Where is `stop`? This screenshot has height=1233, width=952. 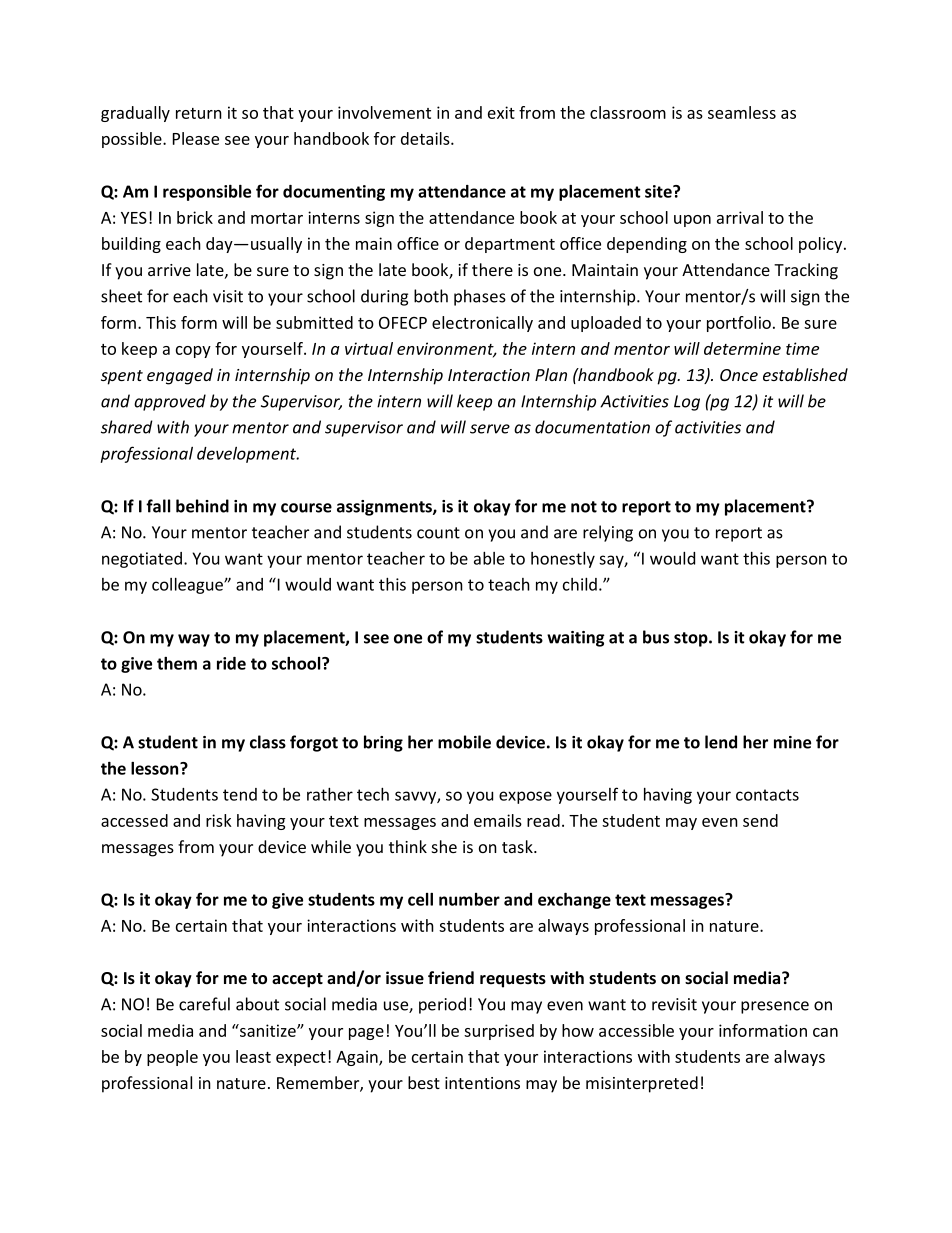
stop is located at coordinates (692, 639).
